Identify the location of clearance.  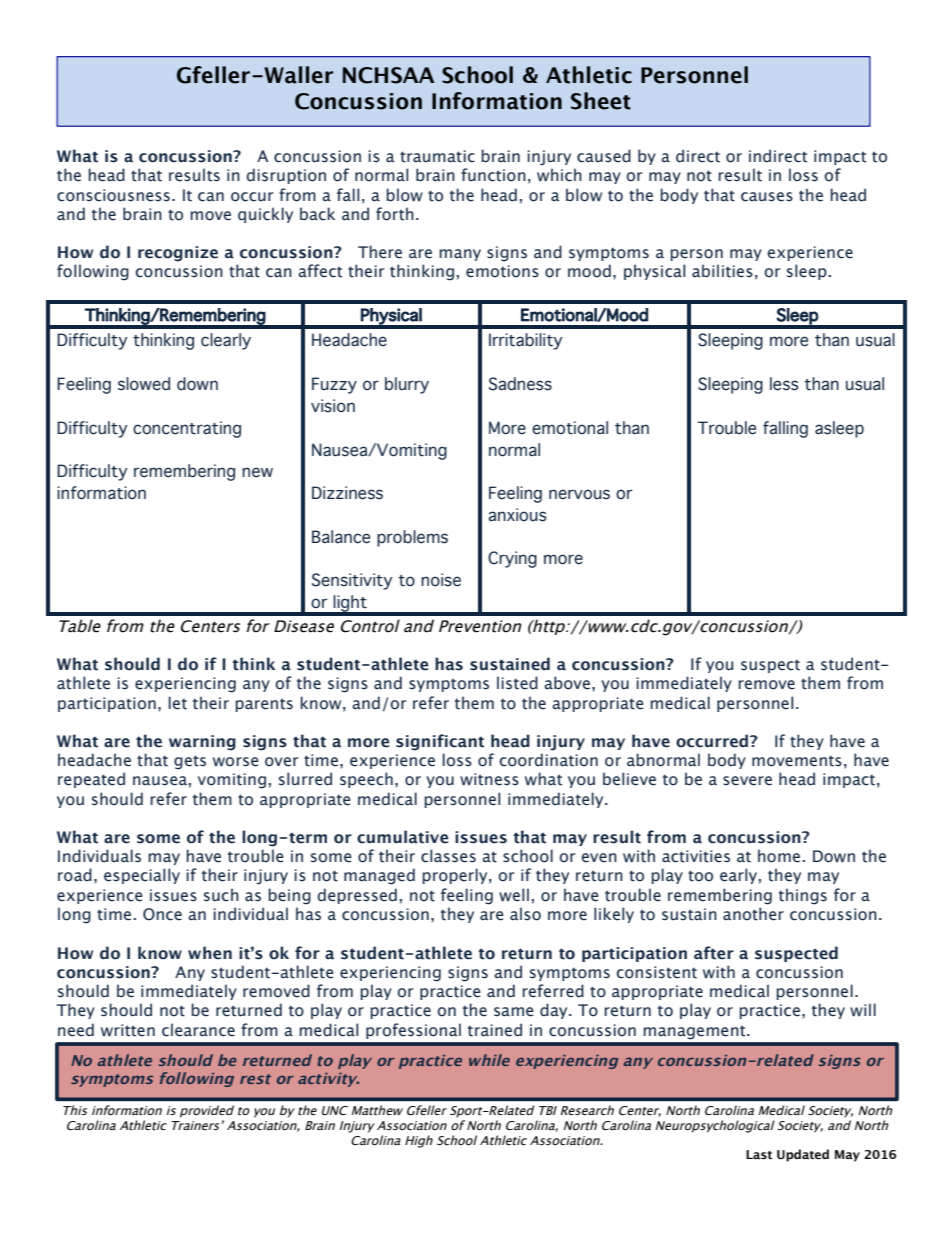
(198, 1030).
